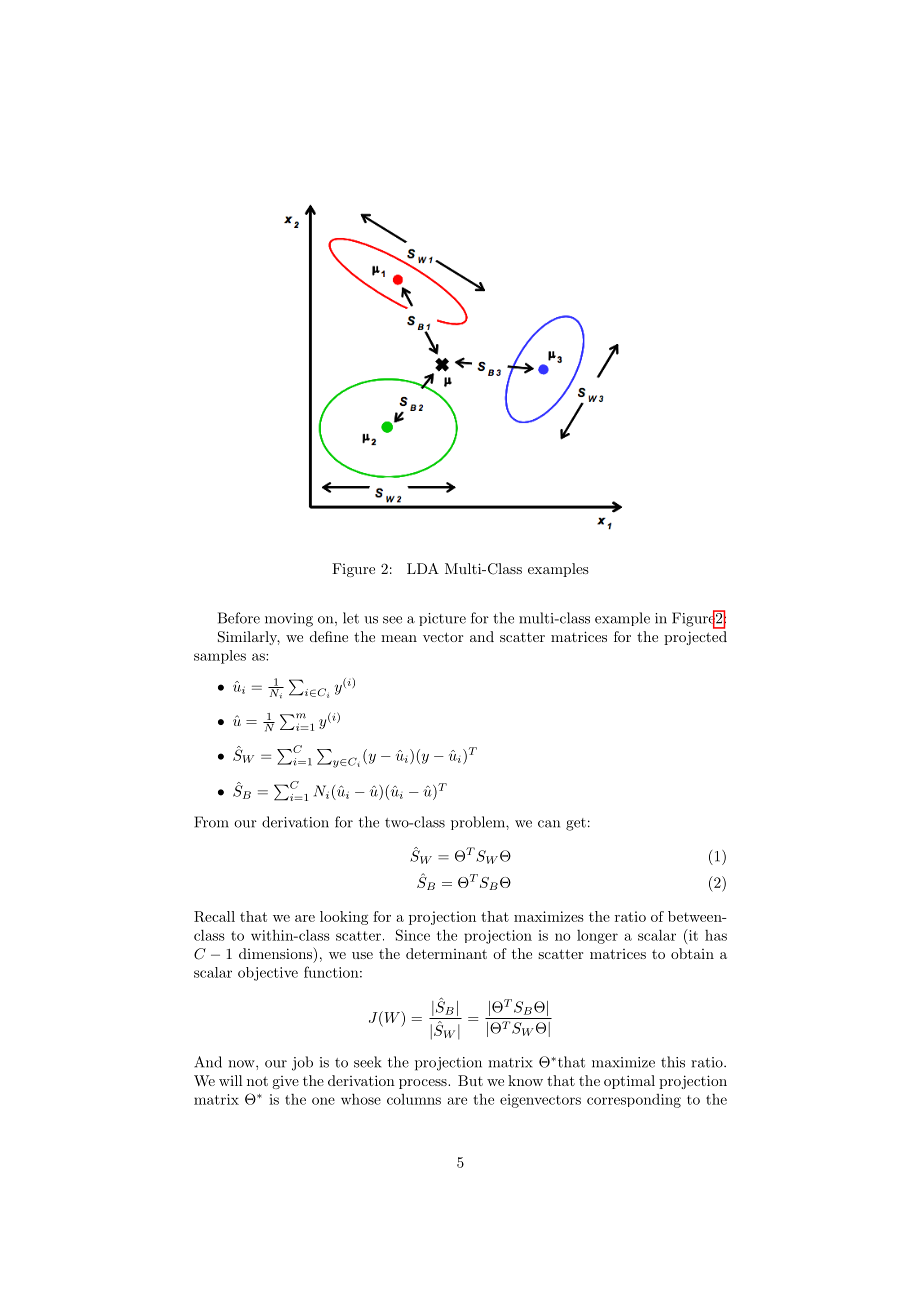 The height and width of the image is (1308, 924). I want to click on moving, so click(289, 620).
